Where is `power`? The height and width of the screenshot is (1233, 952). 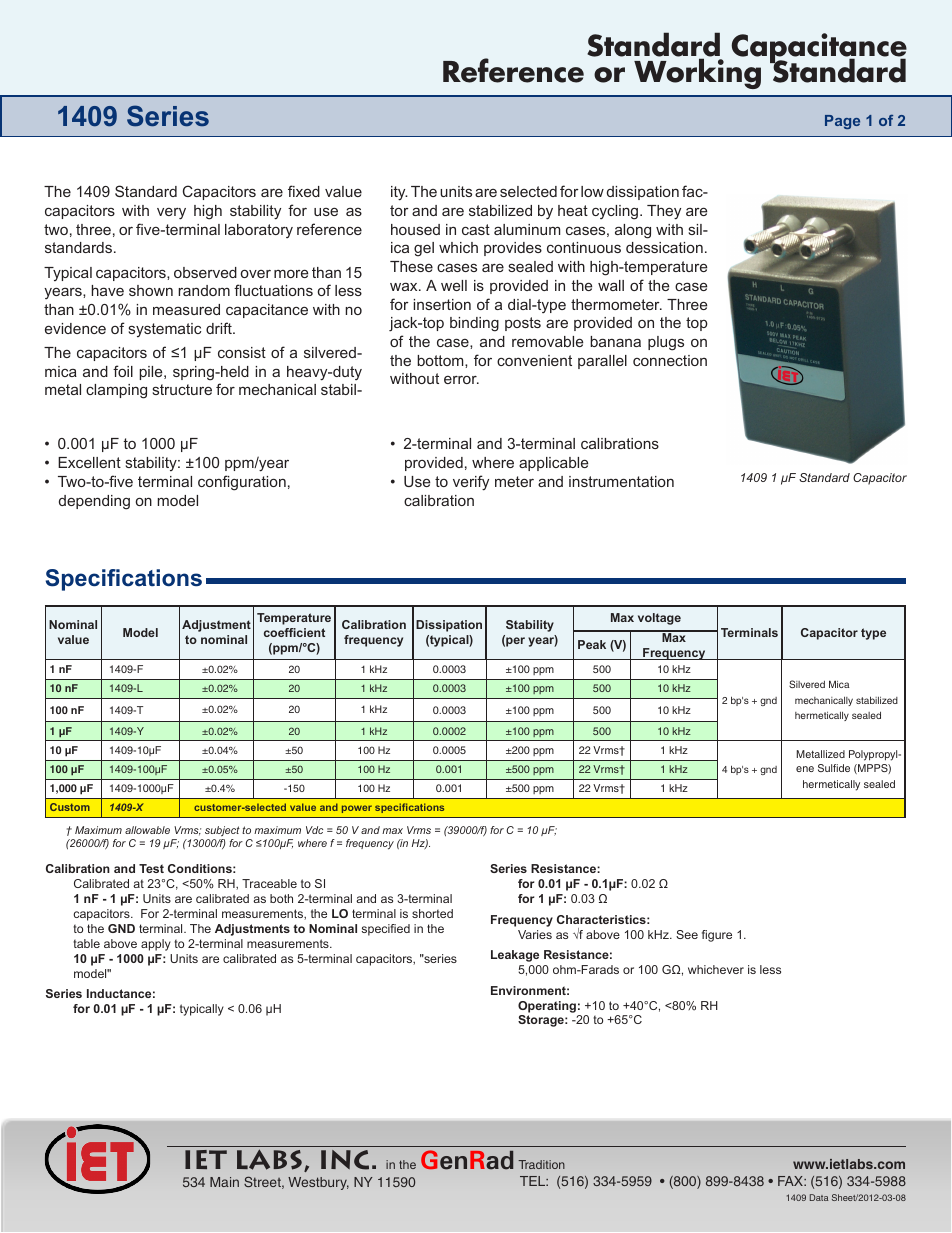 power is located at coordinates (357, 809).
